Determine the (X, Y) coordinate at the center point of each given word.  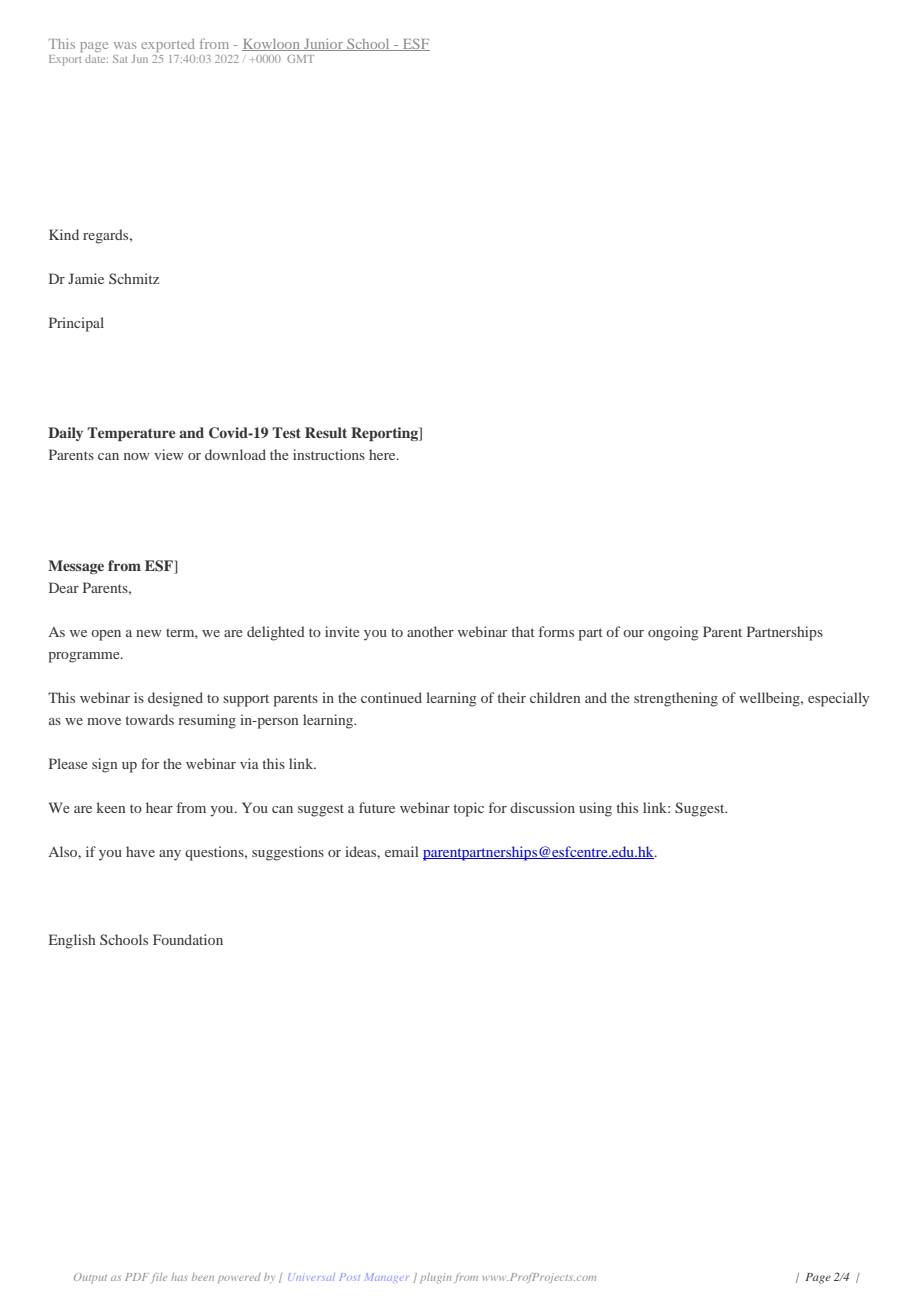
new (149, 633)
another (430, 631)
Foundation (188, 939)
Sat (120, 59)
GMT (300, 59)
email (402, 851)
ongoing (673, 633)
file (159, 1278)
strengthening (676, 699)
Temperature (131, 434)
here (383, 454)
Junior (323, 44)
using (595, 809)
